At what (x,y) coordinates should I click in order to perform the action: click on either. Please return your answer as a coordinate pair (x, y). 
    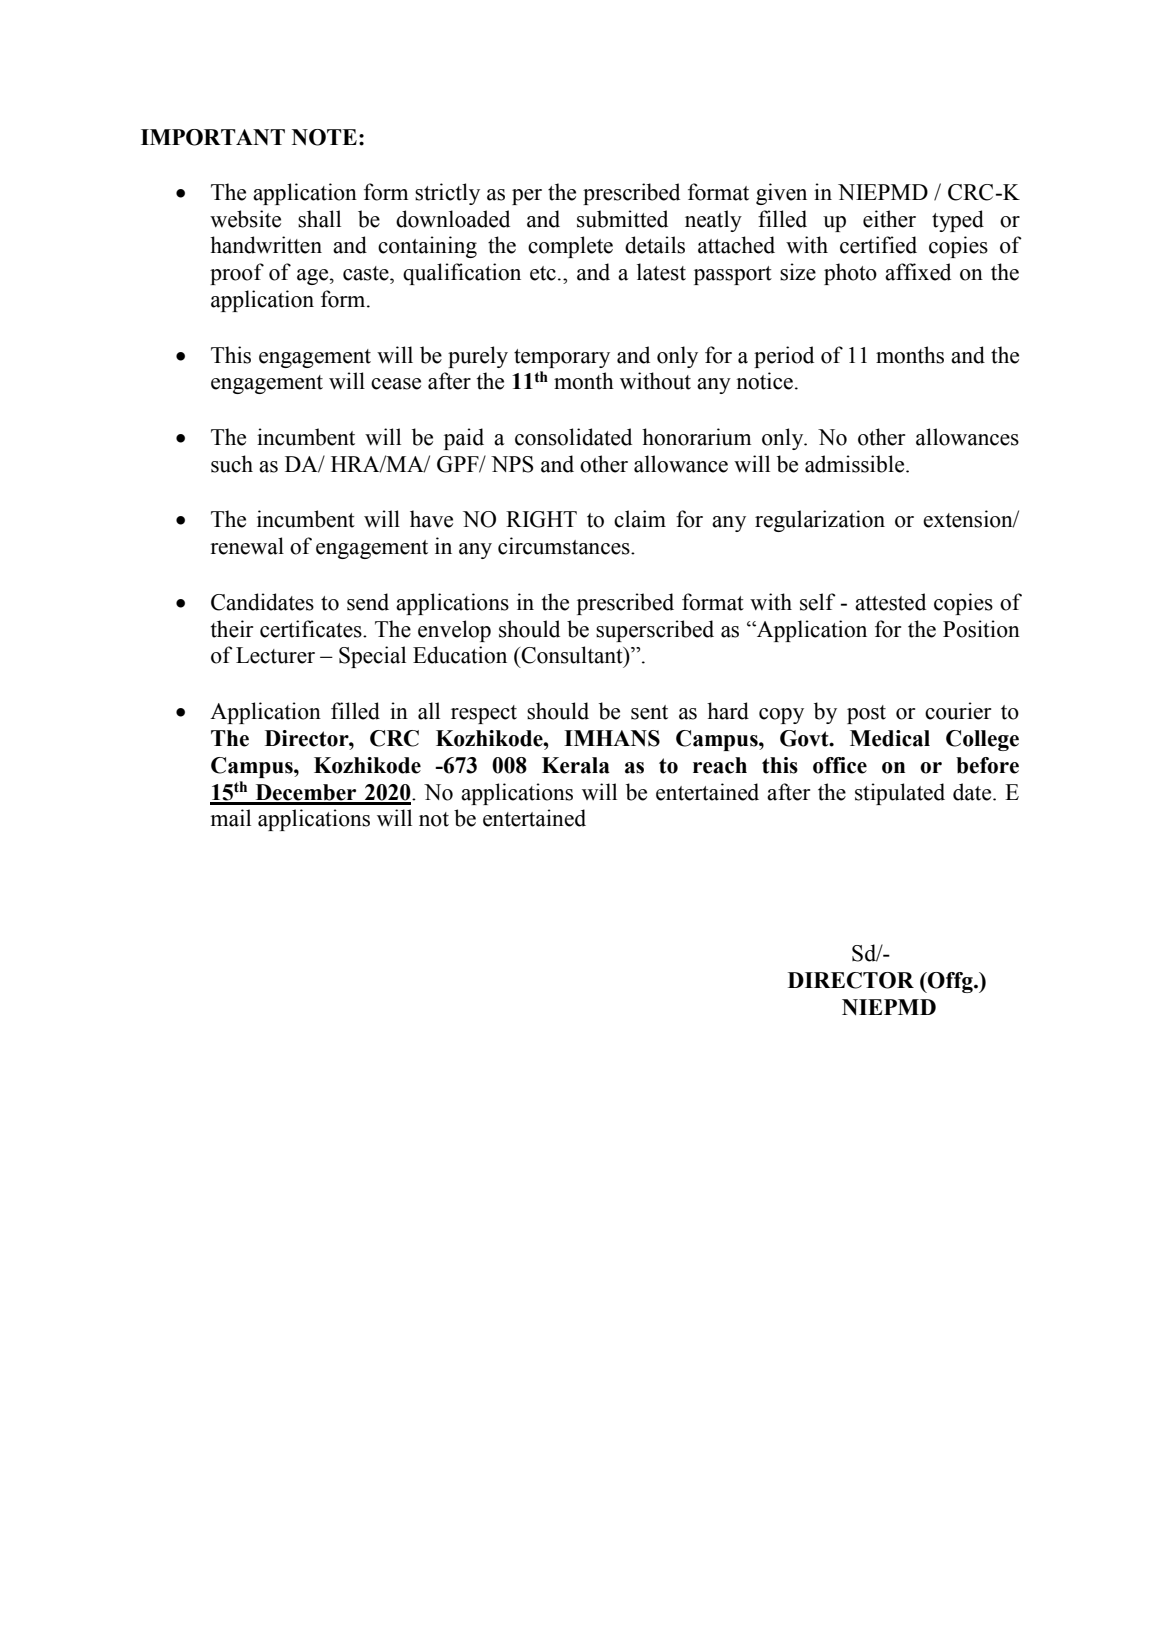
    Looking at the image, I should click on (889, 219).
